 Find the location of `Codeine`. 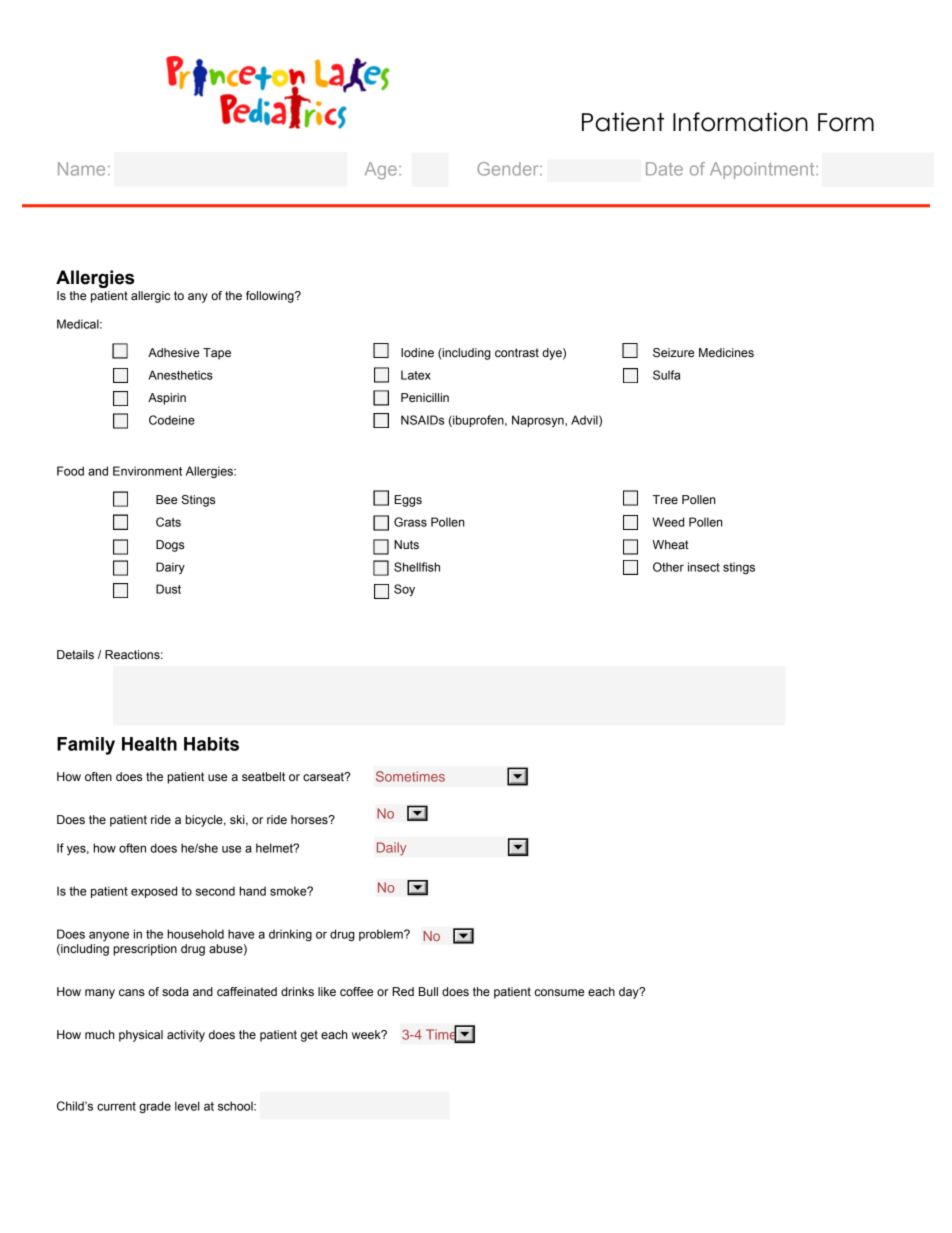

Codeine is located at coordinates (172, 420).
